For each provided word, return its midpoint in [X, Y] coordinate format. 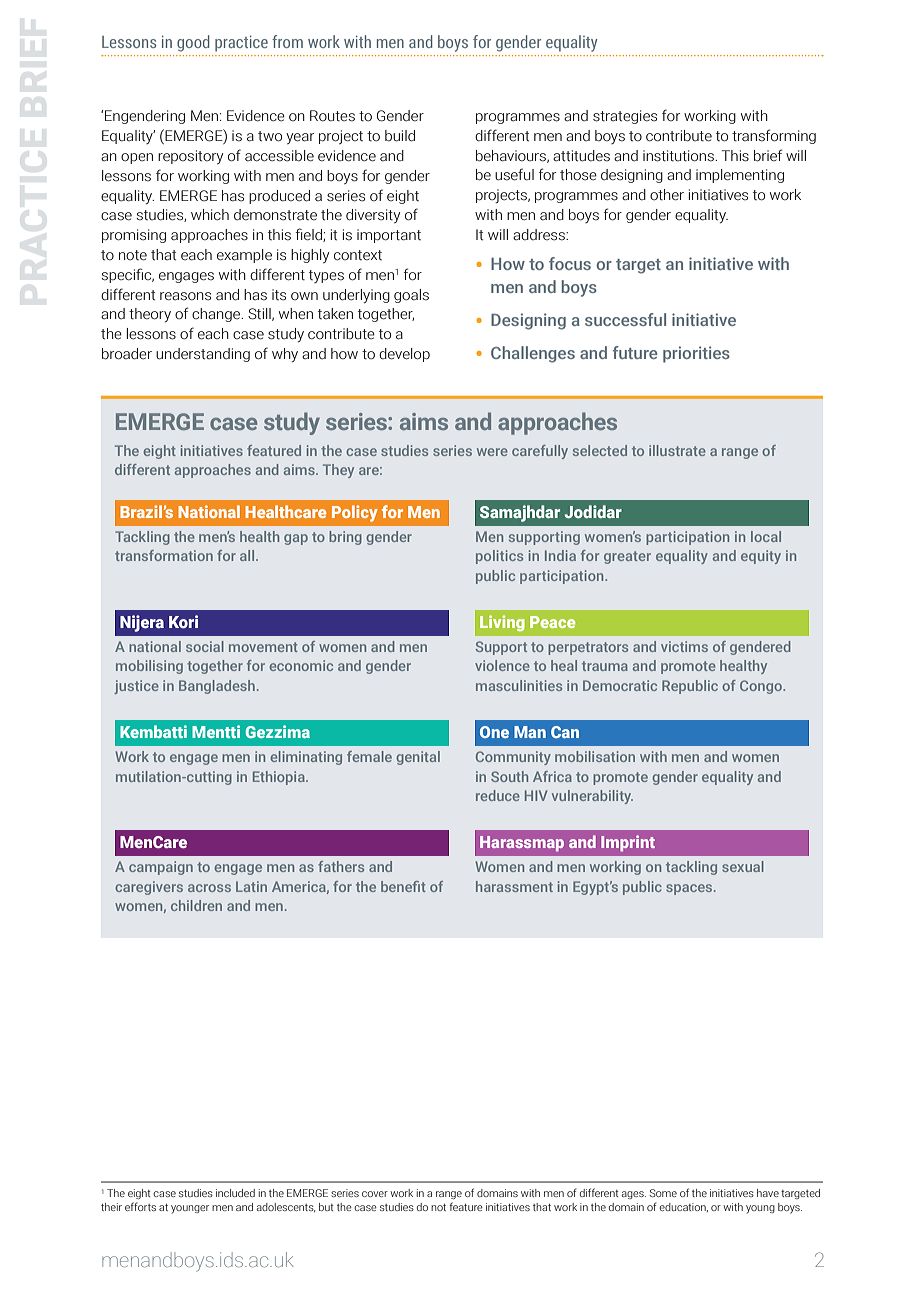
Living [502, 623]
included [235, 1193]
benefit [403, 886]
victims [684, 646]
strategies [625, 117]
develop [404, 355]
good [193, 43]
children [196, 905]
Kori [183, 621]
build [400, 136]
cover [375, 1194]
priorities [696, 354]
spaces [690, 889]
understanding [203, 355]
